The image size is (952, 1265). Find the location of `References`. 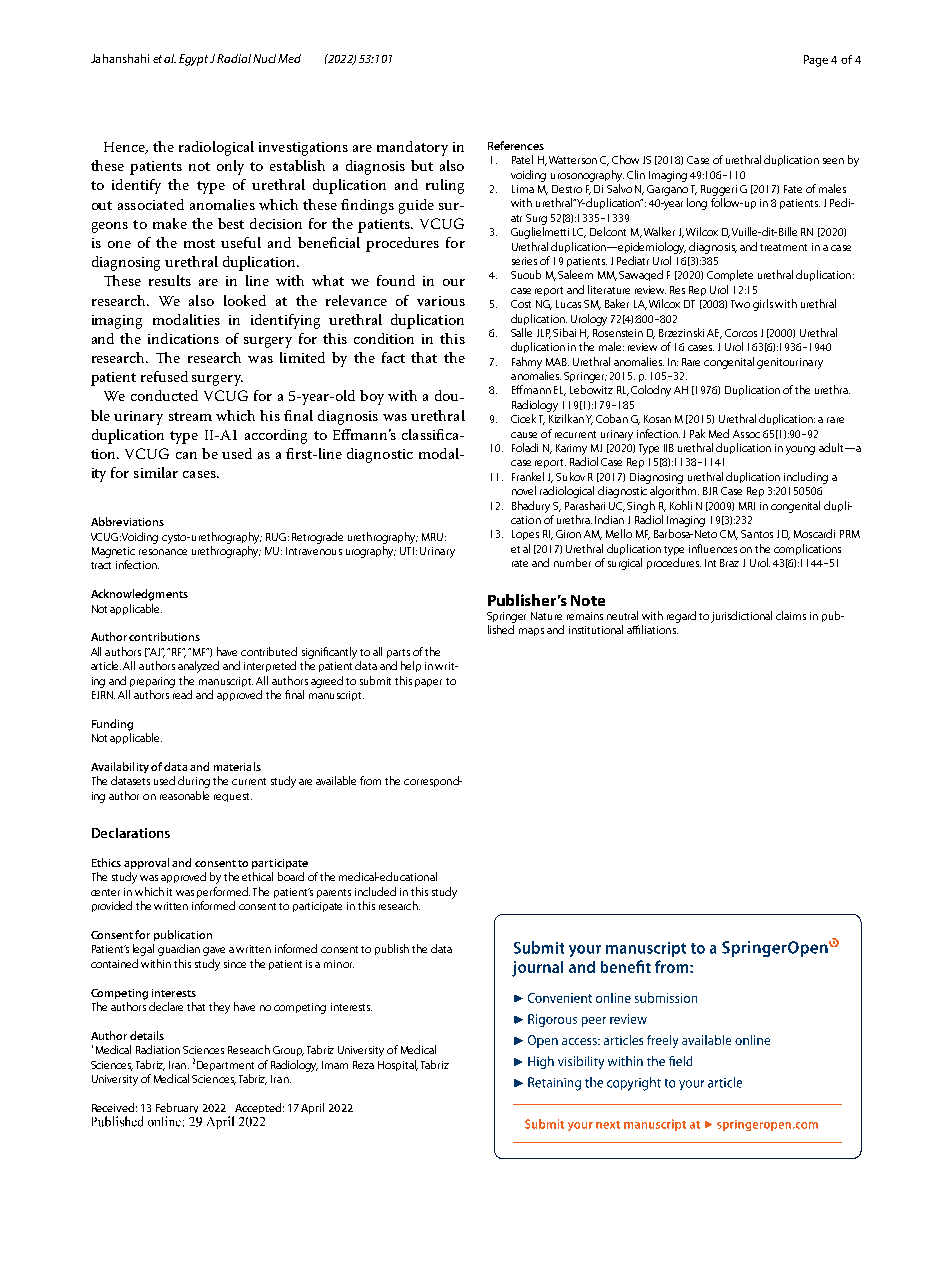

References is located at coordinates (516, 145).
